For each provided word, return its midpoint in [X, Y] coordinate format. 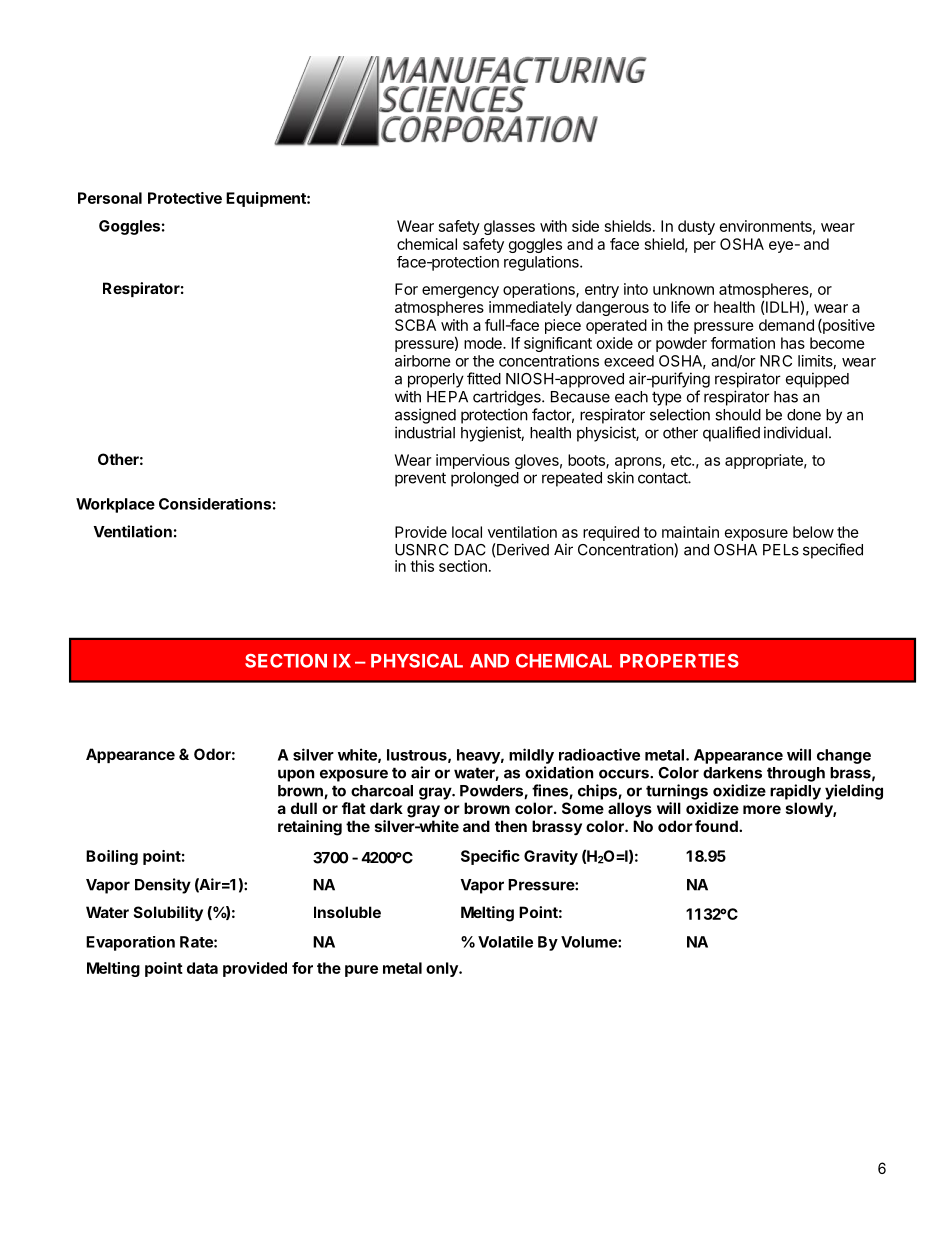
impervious [473, 461]
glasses [509, 227]
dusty [696, 227]
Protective [185, 198]
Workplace [115, 505]
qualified [731, 434]
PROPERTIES [679, 661]
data [202, 968]
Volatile [505, 942]
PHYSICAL [417, 661]
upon [296, 775]
